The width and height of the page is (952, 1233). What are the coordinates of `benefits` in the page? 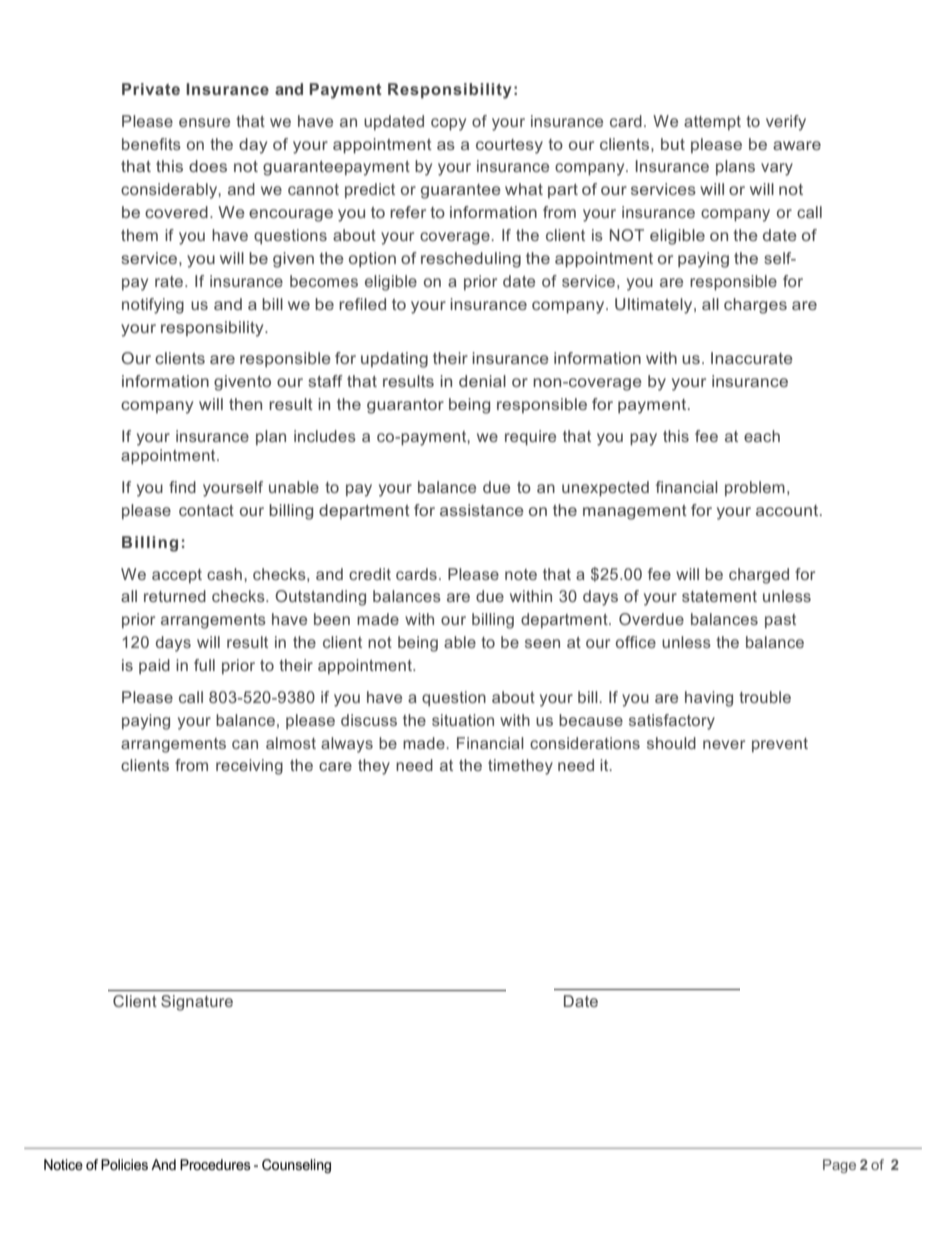 It's located at (151, 144).
